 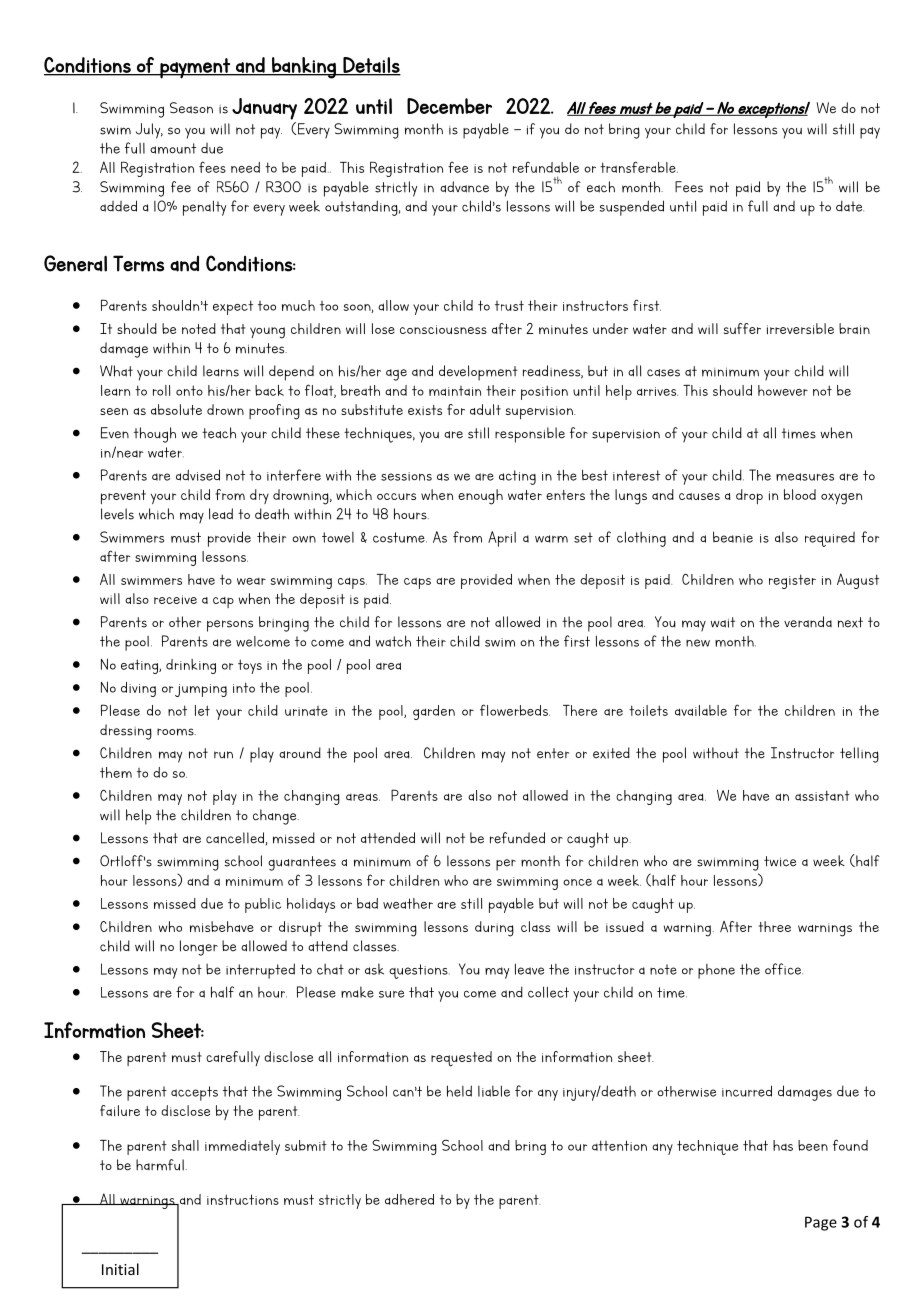 I want to click on Season, so click(x=191, y=108).
